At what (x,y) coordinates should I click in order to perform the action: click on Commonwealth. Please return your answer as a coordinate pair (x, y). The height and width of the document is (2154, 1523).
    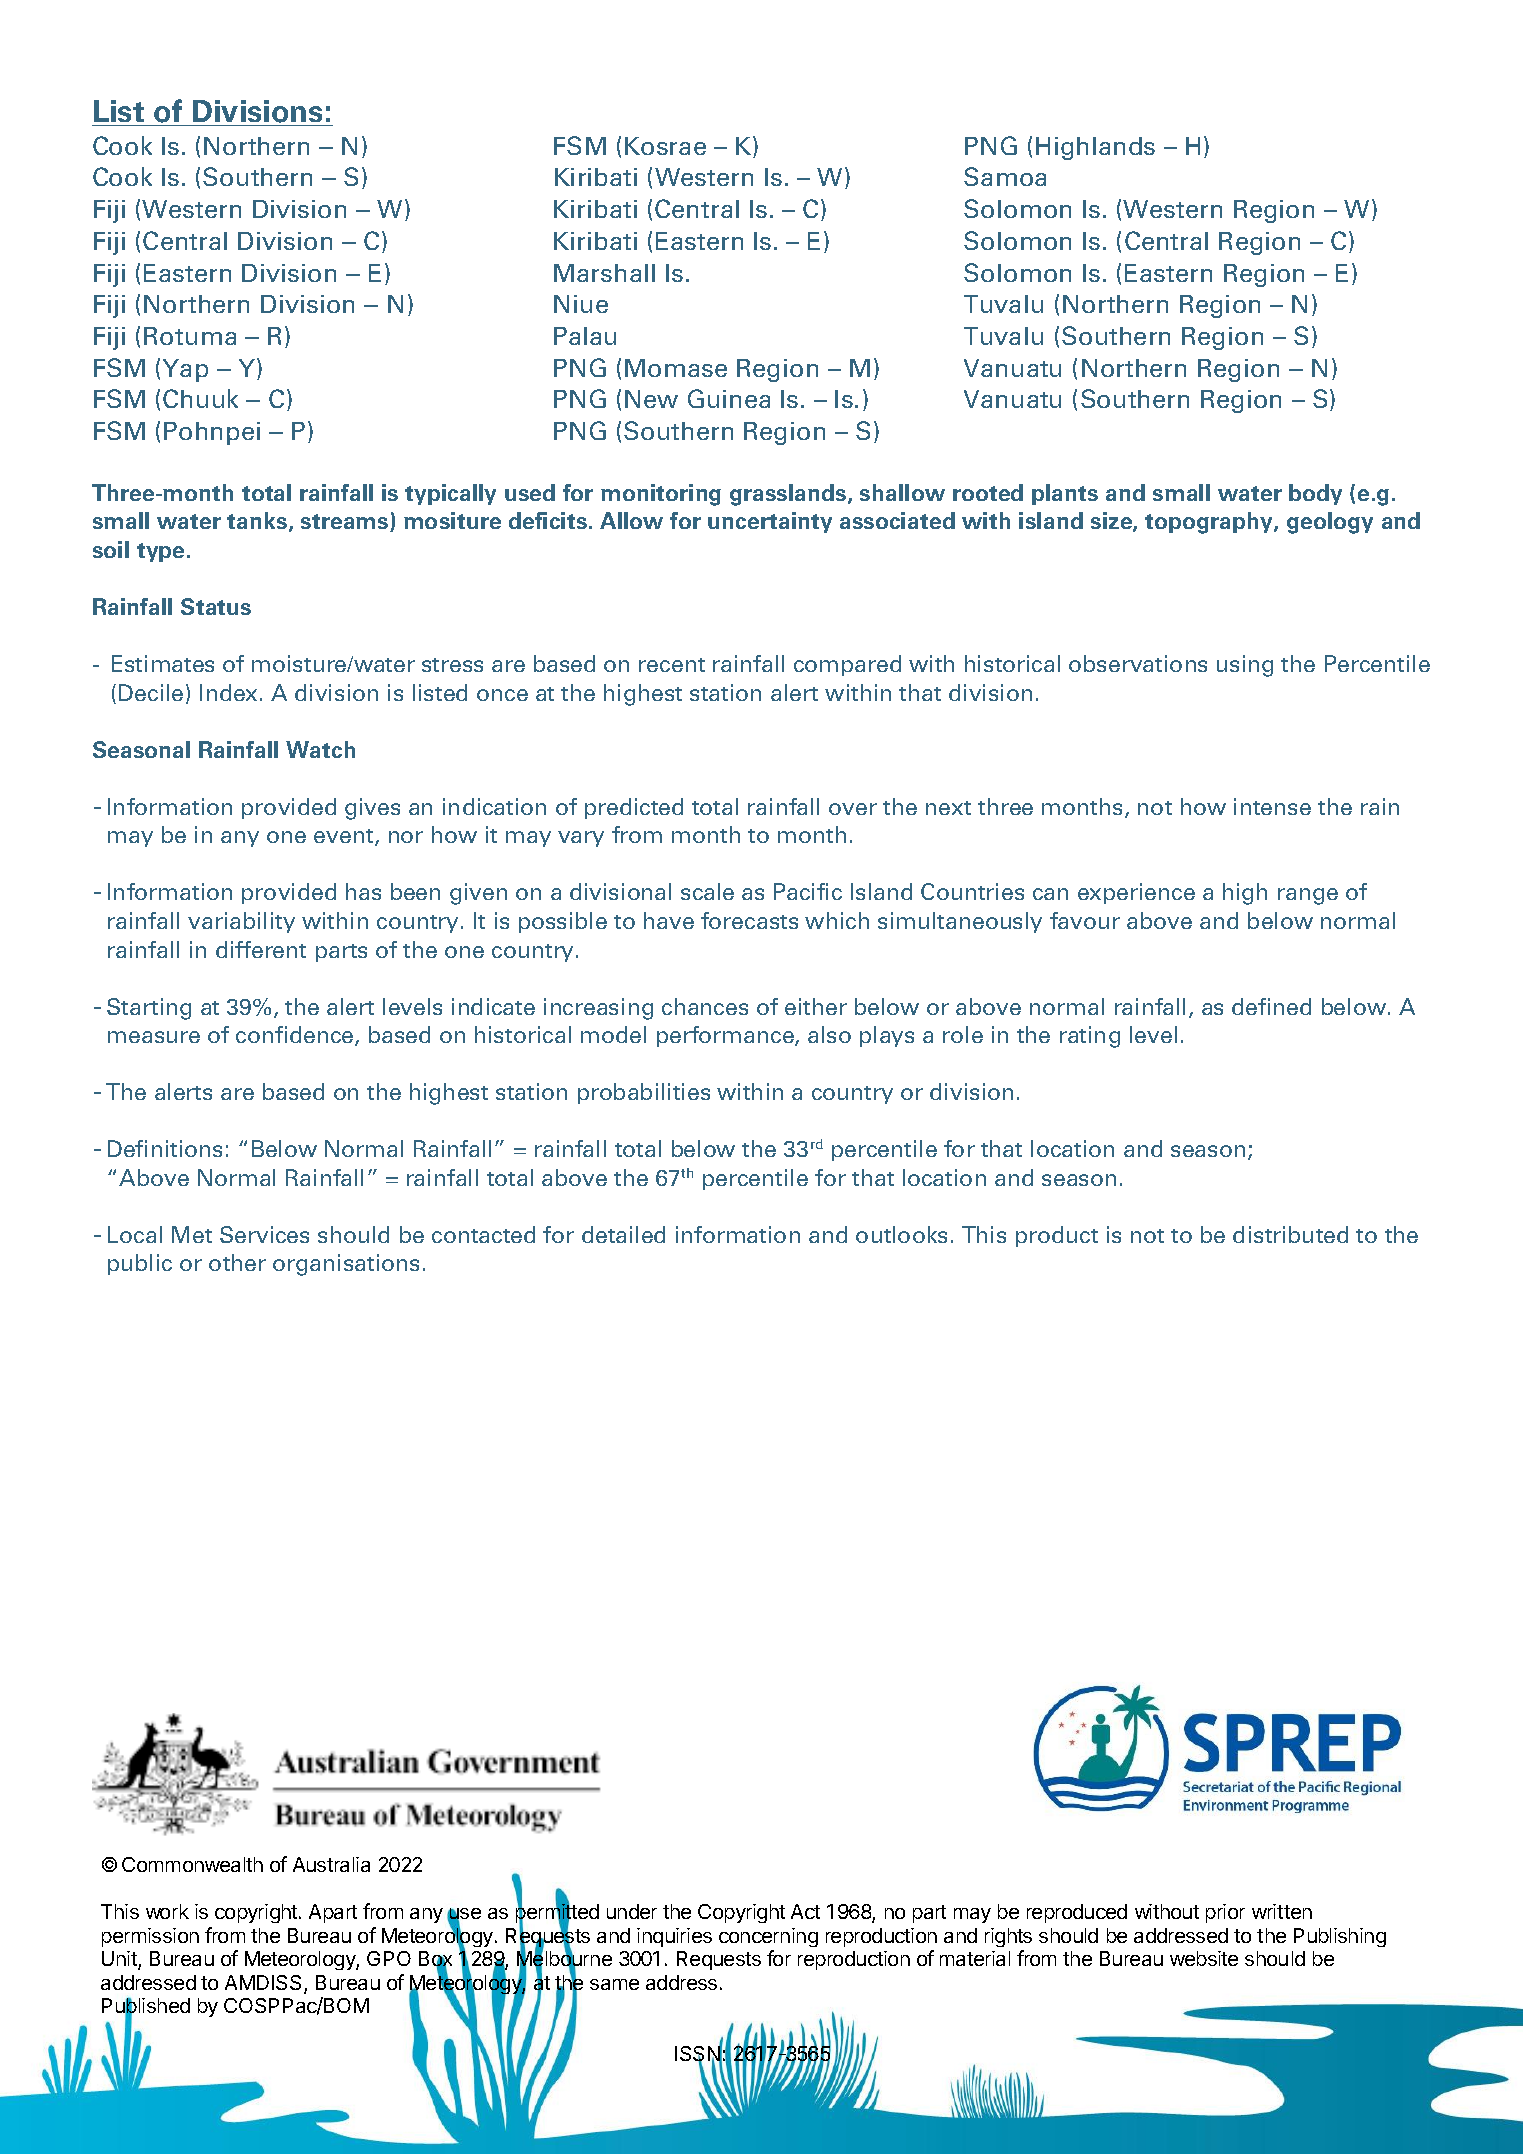
    Looking at the image, I should click on (192, 1864).
